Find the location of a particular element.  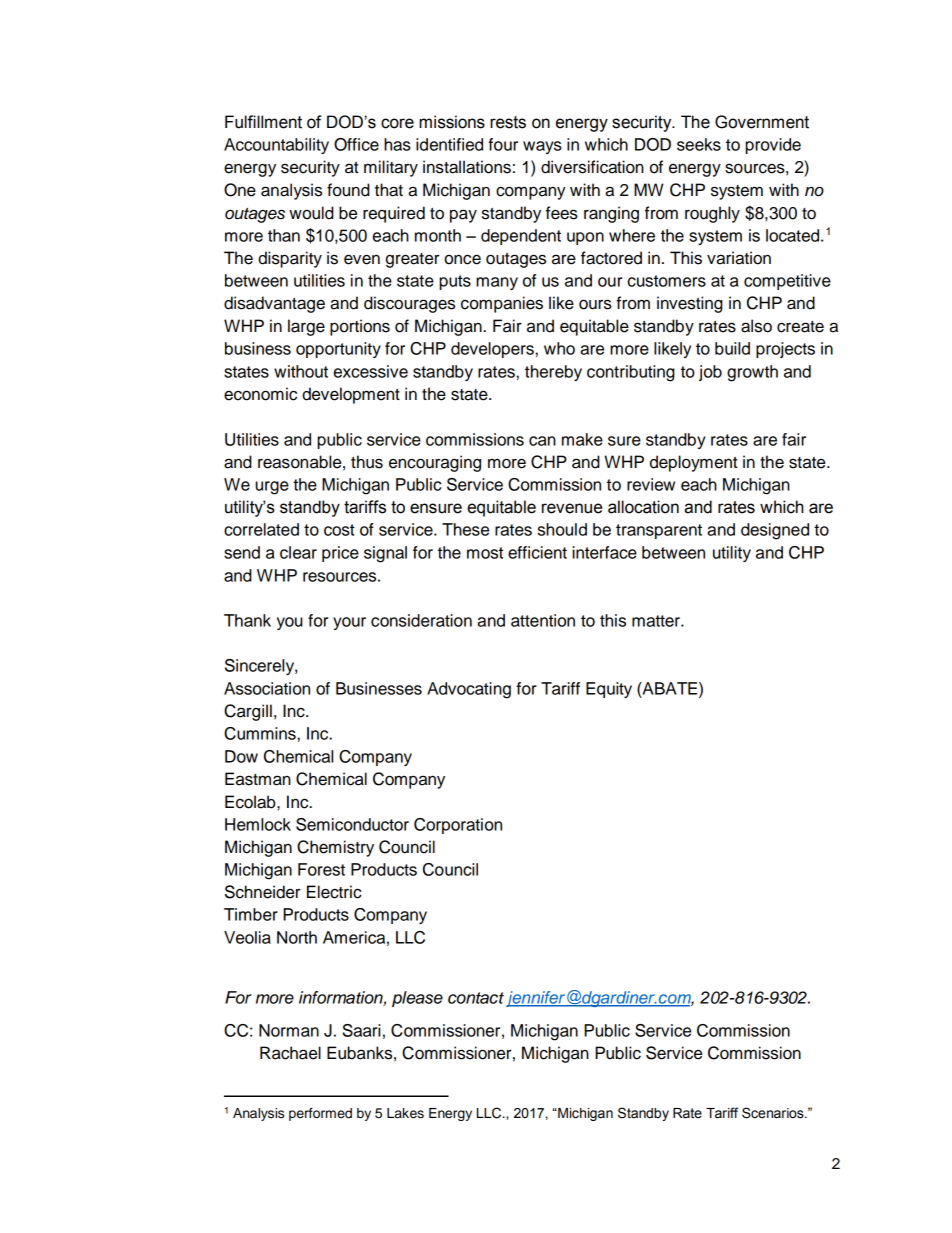

Scenarios is located at coordinates (774, 1113).
